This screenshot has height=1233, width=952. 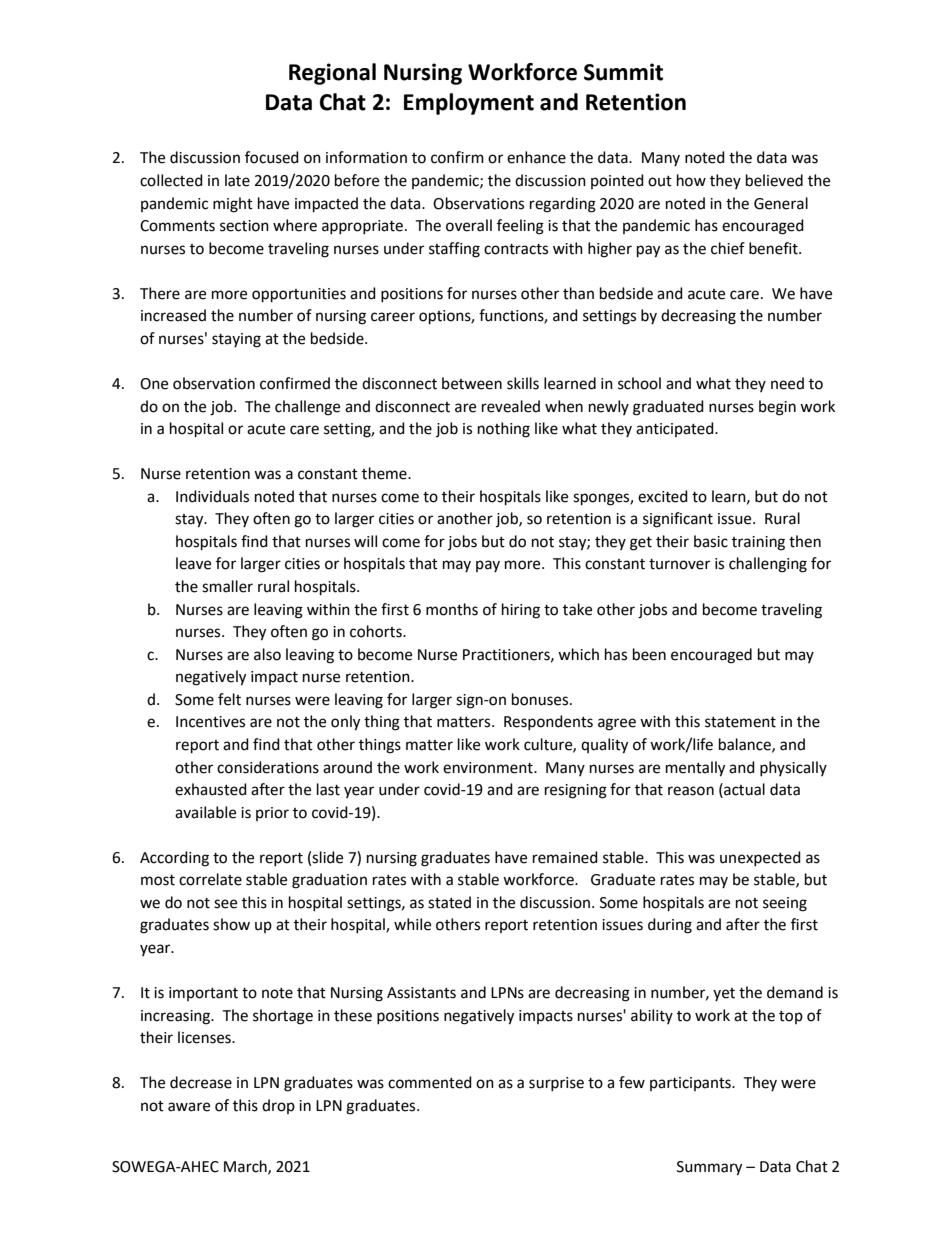 I want to click on focused, so click(x=272, y=157).
